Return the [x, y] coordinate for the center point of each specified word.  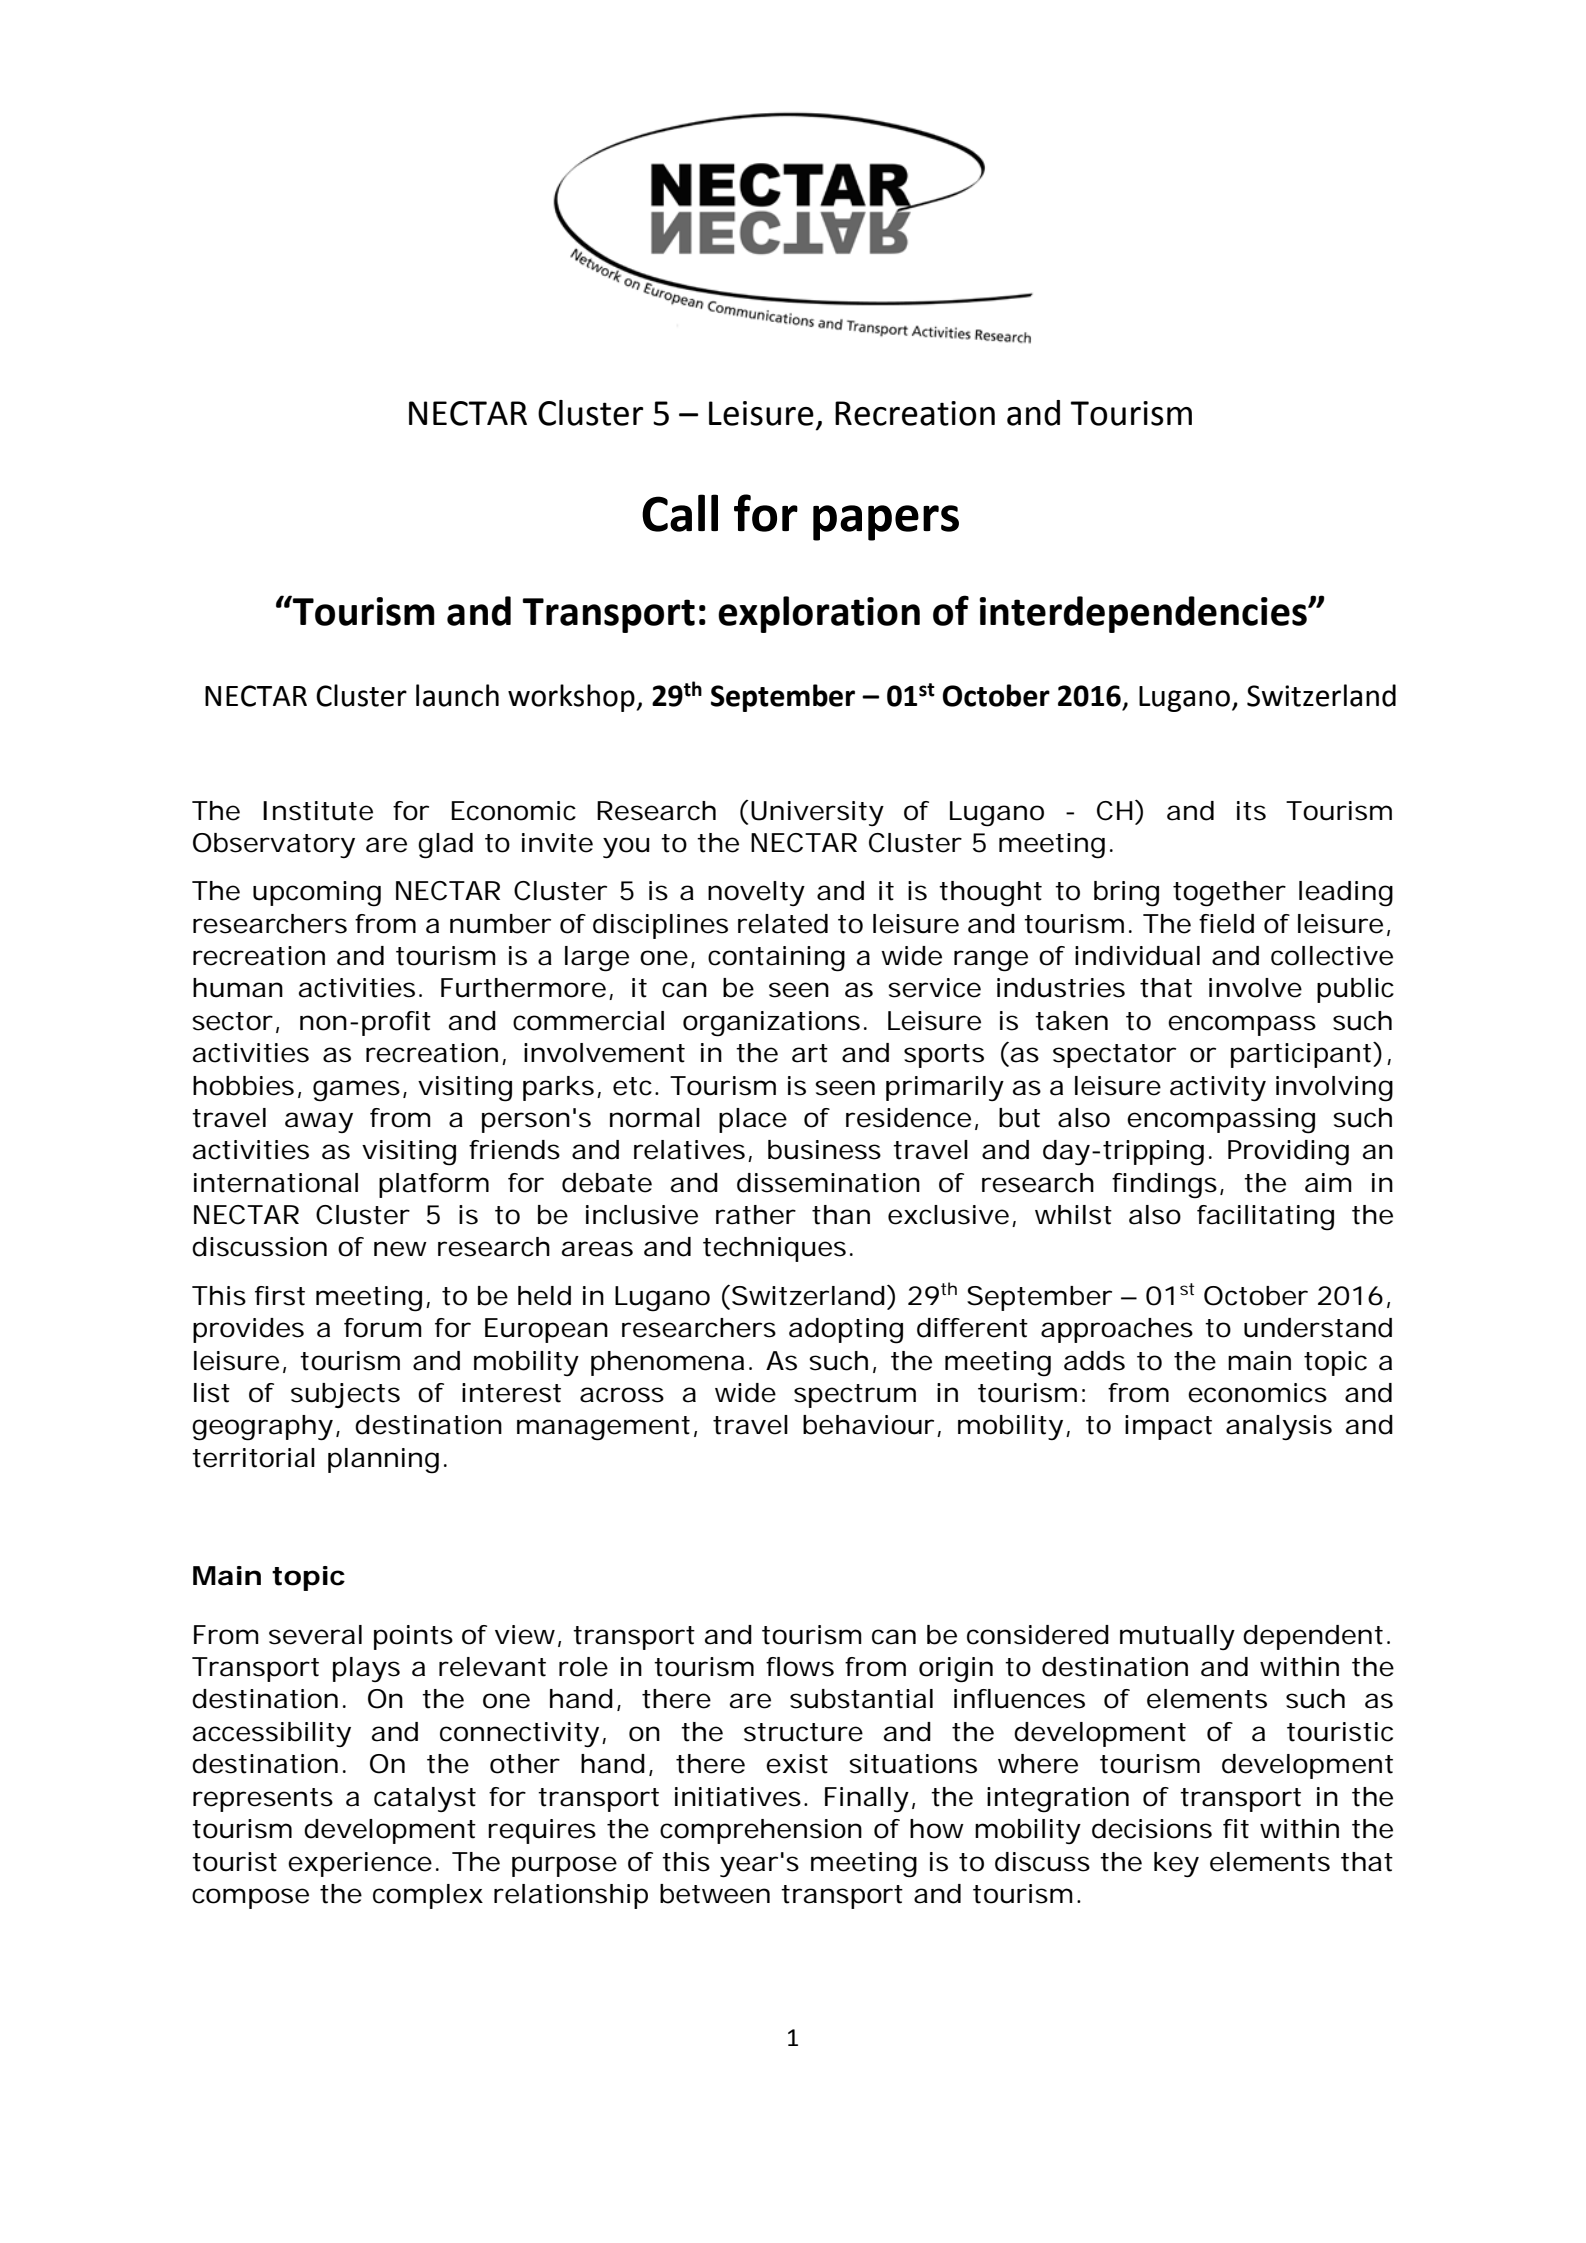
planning [383, 1461]
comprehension [761, 1831]
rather [756, 1215]
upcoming [317, 894]
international [276, 1183]
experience [360, 1864]
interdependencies [1144, 614]
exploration [819, 614]
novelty [756, 893]
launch [457, 695]
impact [1168, 1427]
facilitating [1265, 1218]
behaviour [868, 1425]
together [1229, 894]
